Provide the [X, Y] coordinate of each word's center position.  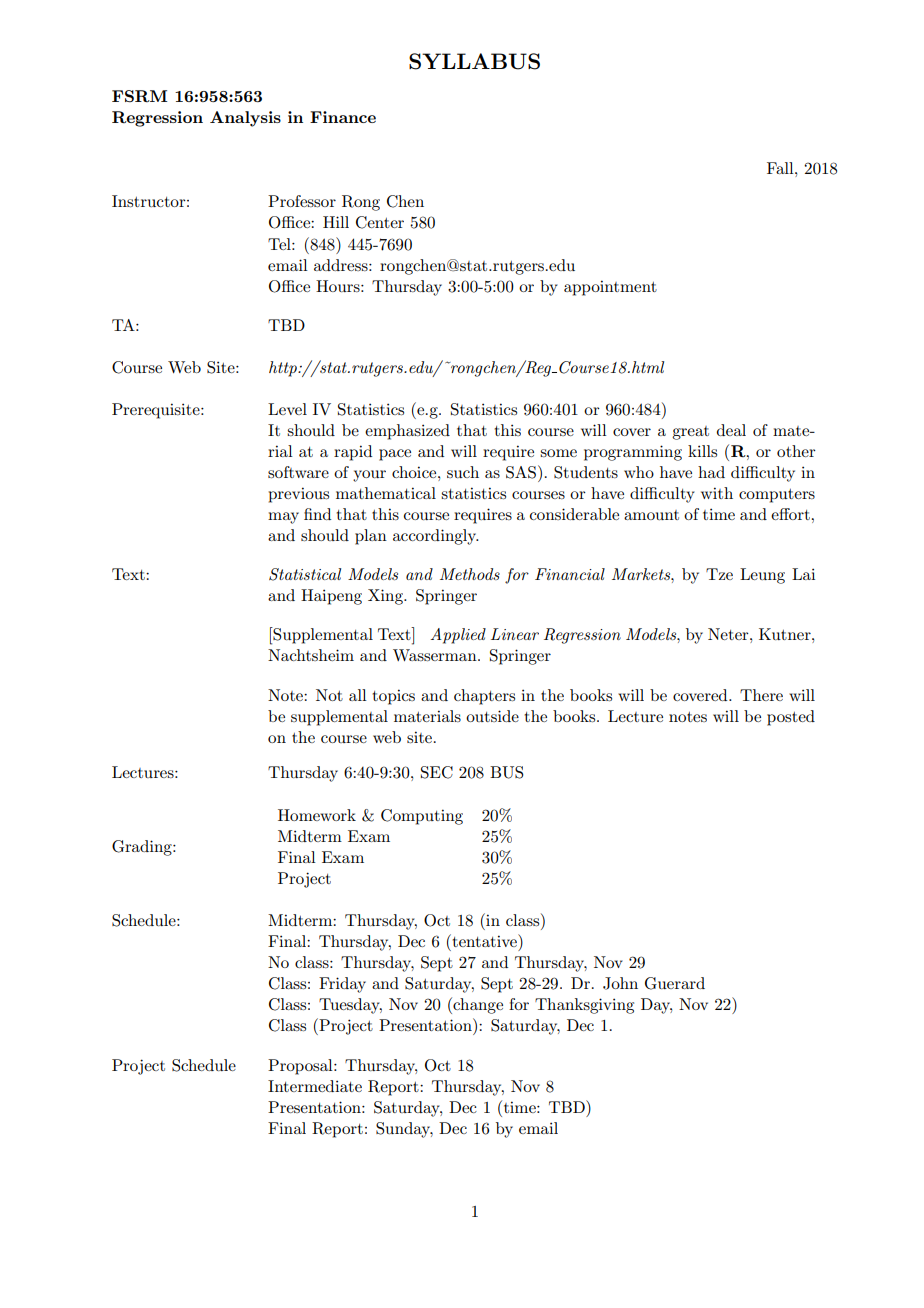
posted [791, 718]
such [463, 472]
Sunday [404, 1130]
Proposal [301, 1067]
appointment [610, 288]
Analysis [245, 119]
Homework [317, 815]
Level [287, 409]
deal [731, 430]
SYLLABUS [474, 61]
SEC [437, 772]
